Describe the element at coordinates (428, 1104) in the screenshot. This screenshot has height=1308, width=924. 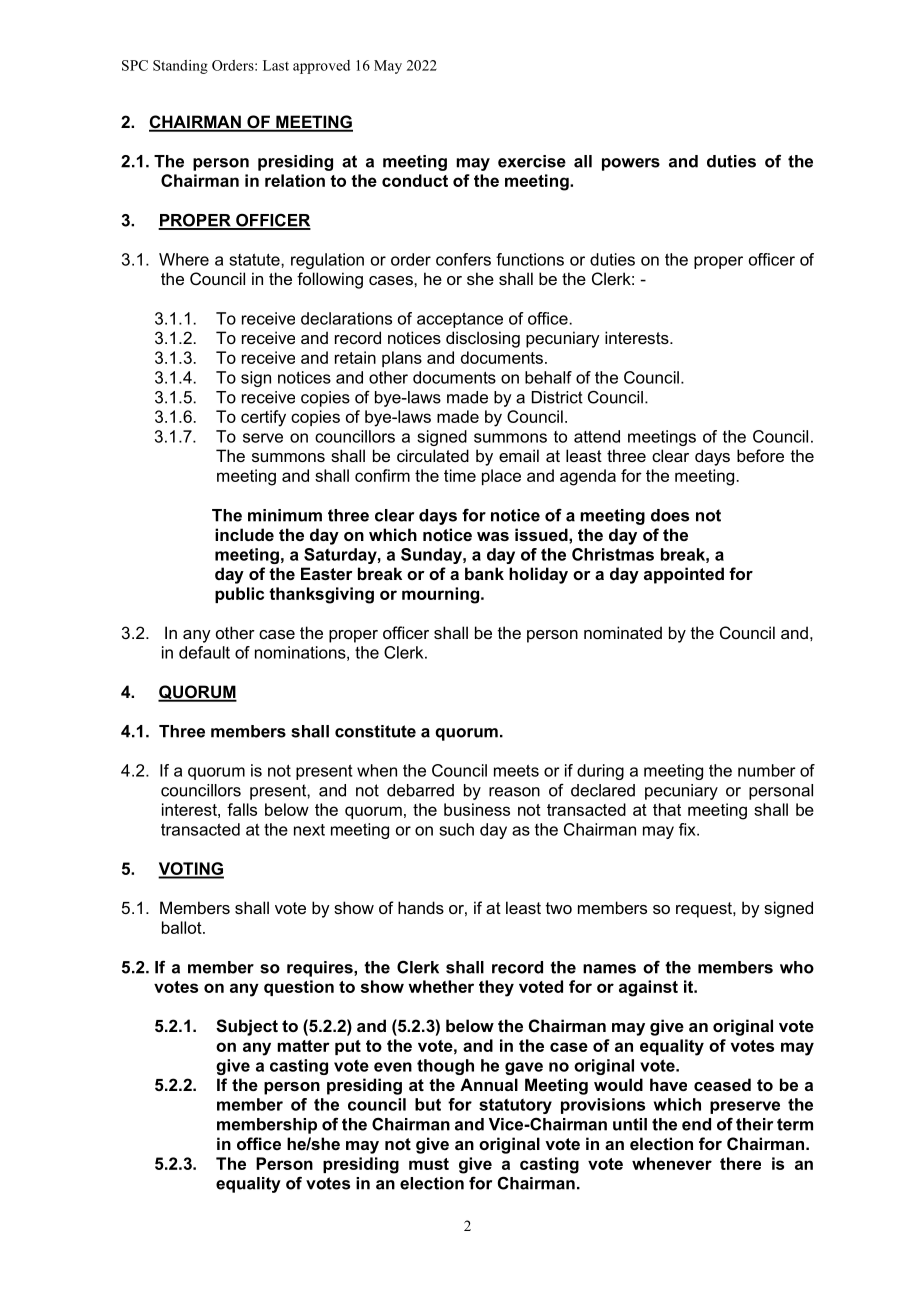
I see `but` at that location.
